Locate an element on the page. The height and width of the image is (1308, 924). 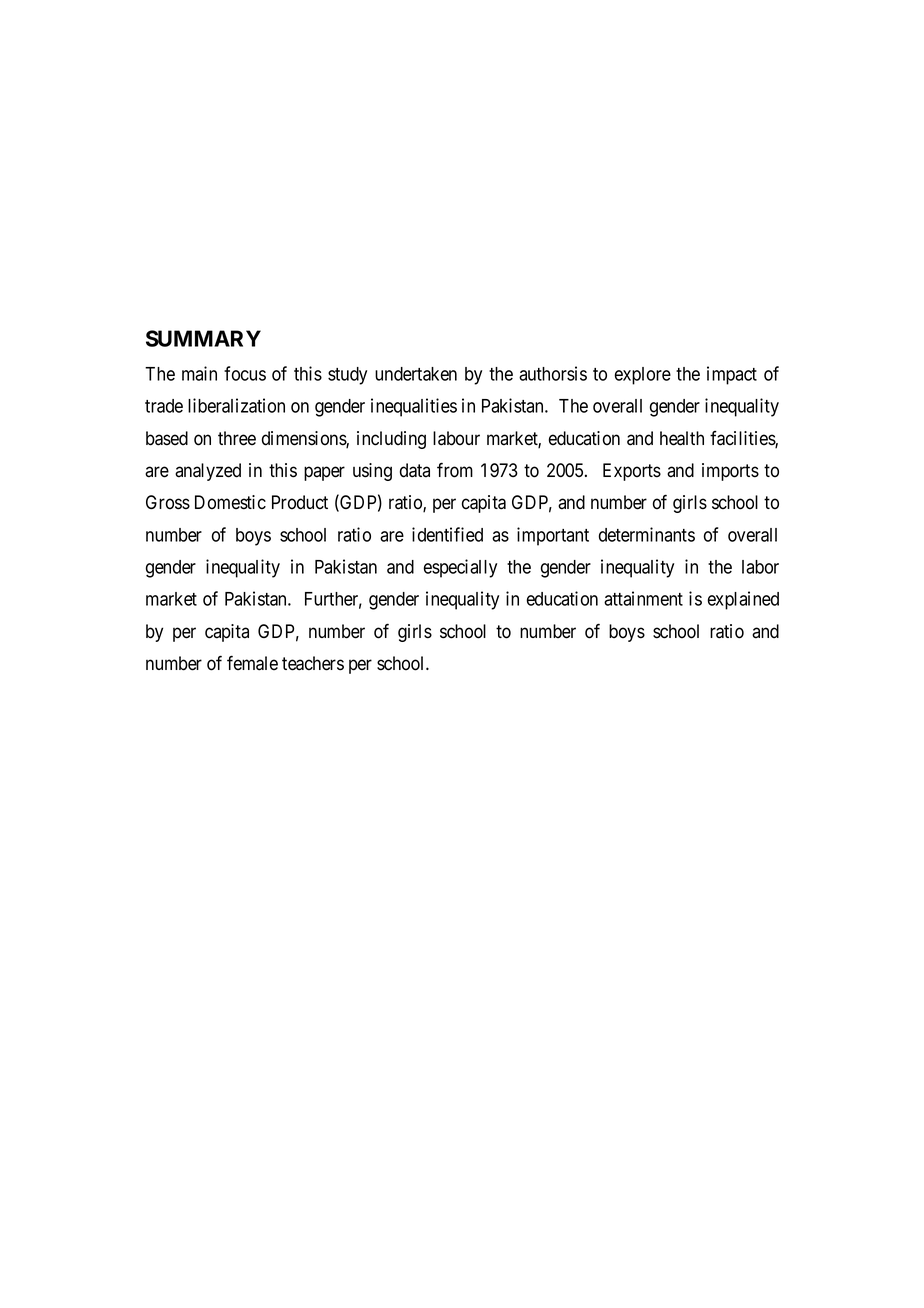
from is located at coordinates (455, 470).
